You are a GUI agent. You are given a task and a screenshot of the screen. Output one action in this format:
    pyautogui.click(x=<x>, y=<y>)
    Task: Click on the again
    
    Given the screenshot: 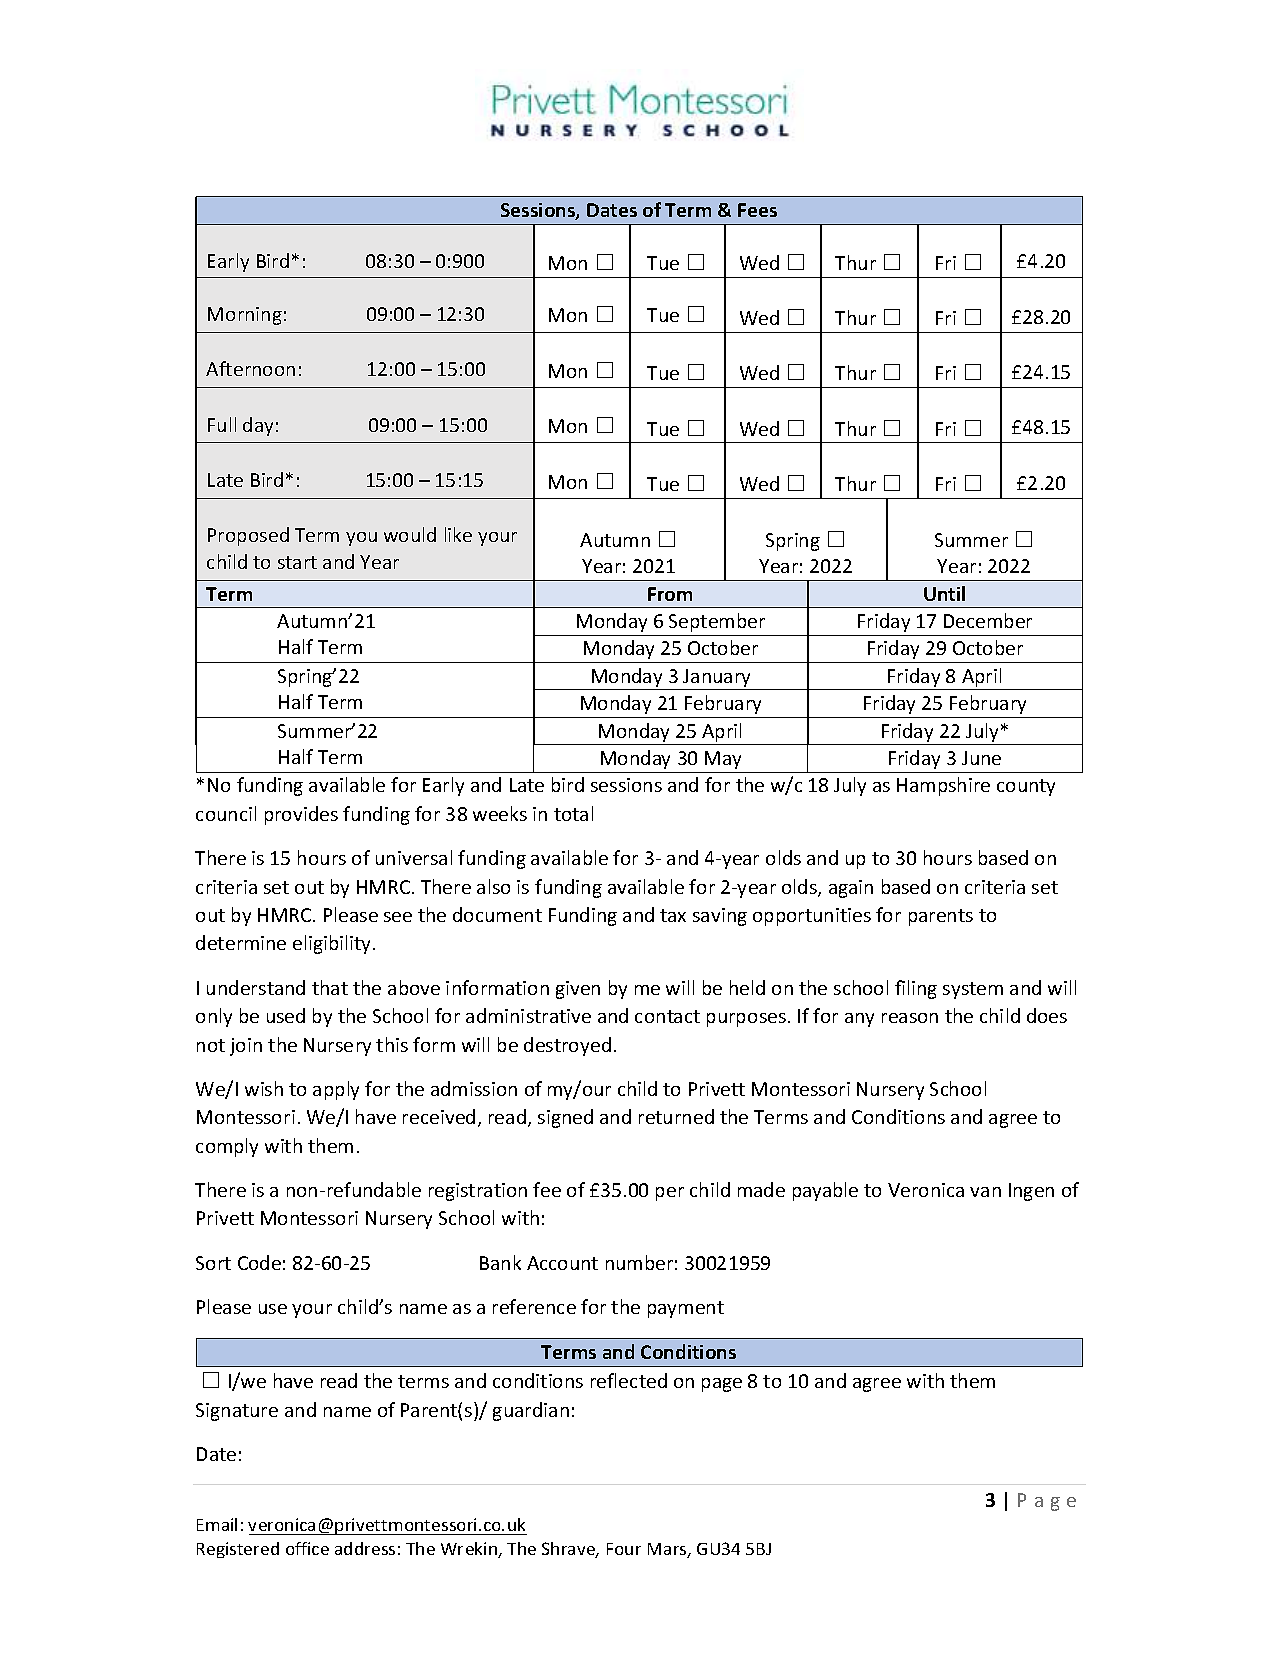 What is the action you would take?
    pyautogui.click(x=851, y=889)
